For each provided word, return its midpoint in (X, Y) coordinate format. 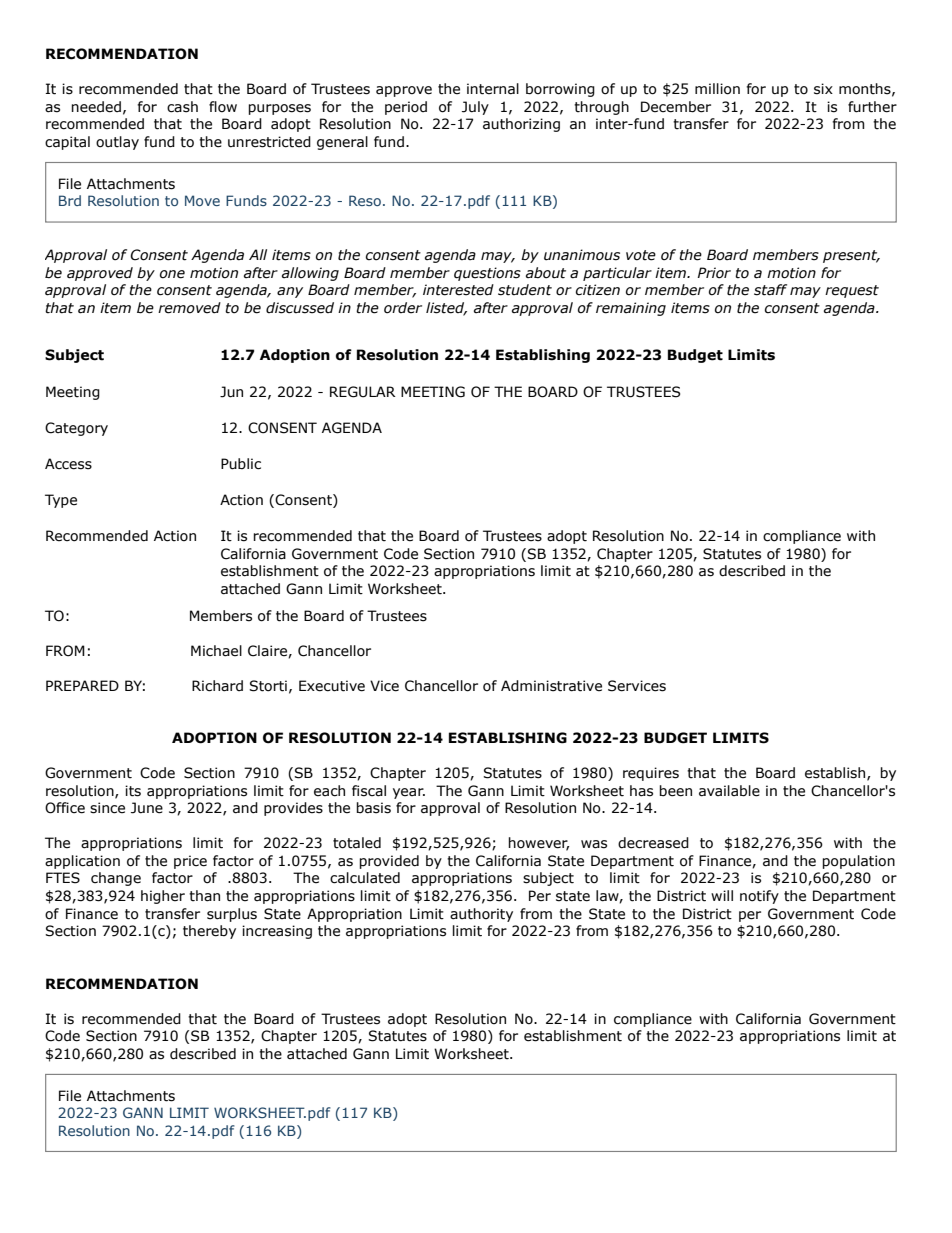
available (729, 791)
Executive (332, 686)
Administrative (551, 686)
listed (446, 308)
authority (481, 915)
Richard (217, 686)
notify (759, 897)
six (823, 89)
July (475, 108)
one (172, 274)
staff (770, 290)
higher (163, 897)
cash (182, 107)
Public (241, 464)
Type (61, 501)
